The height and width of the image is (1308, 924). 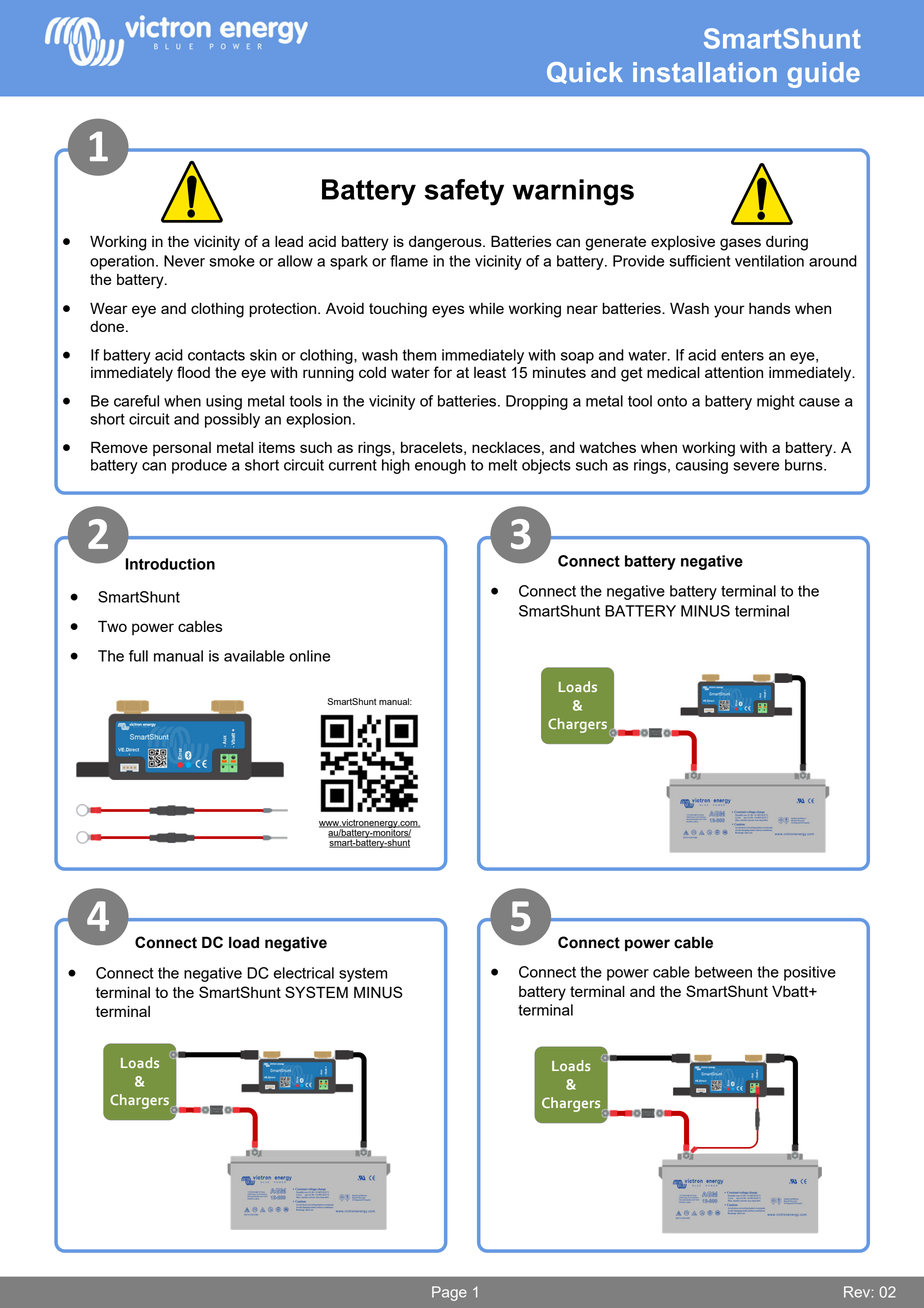 What do you see at coordinates (756, 466) in the image?
I see `severe` at bounding box center [756, 466].
